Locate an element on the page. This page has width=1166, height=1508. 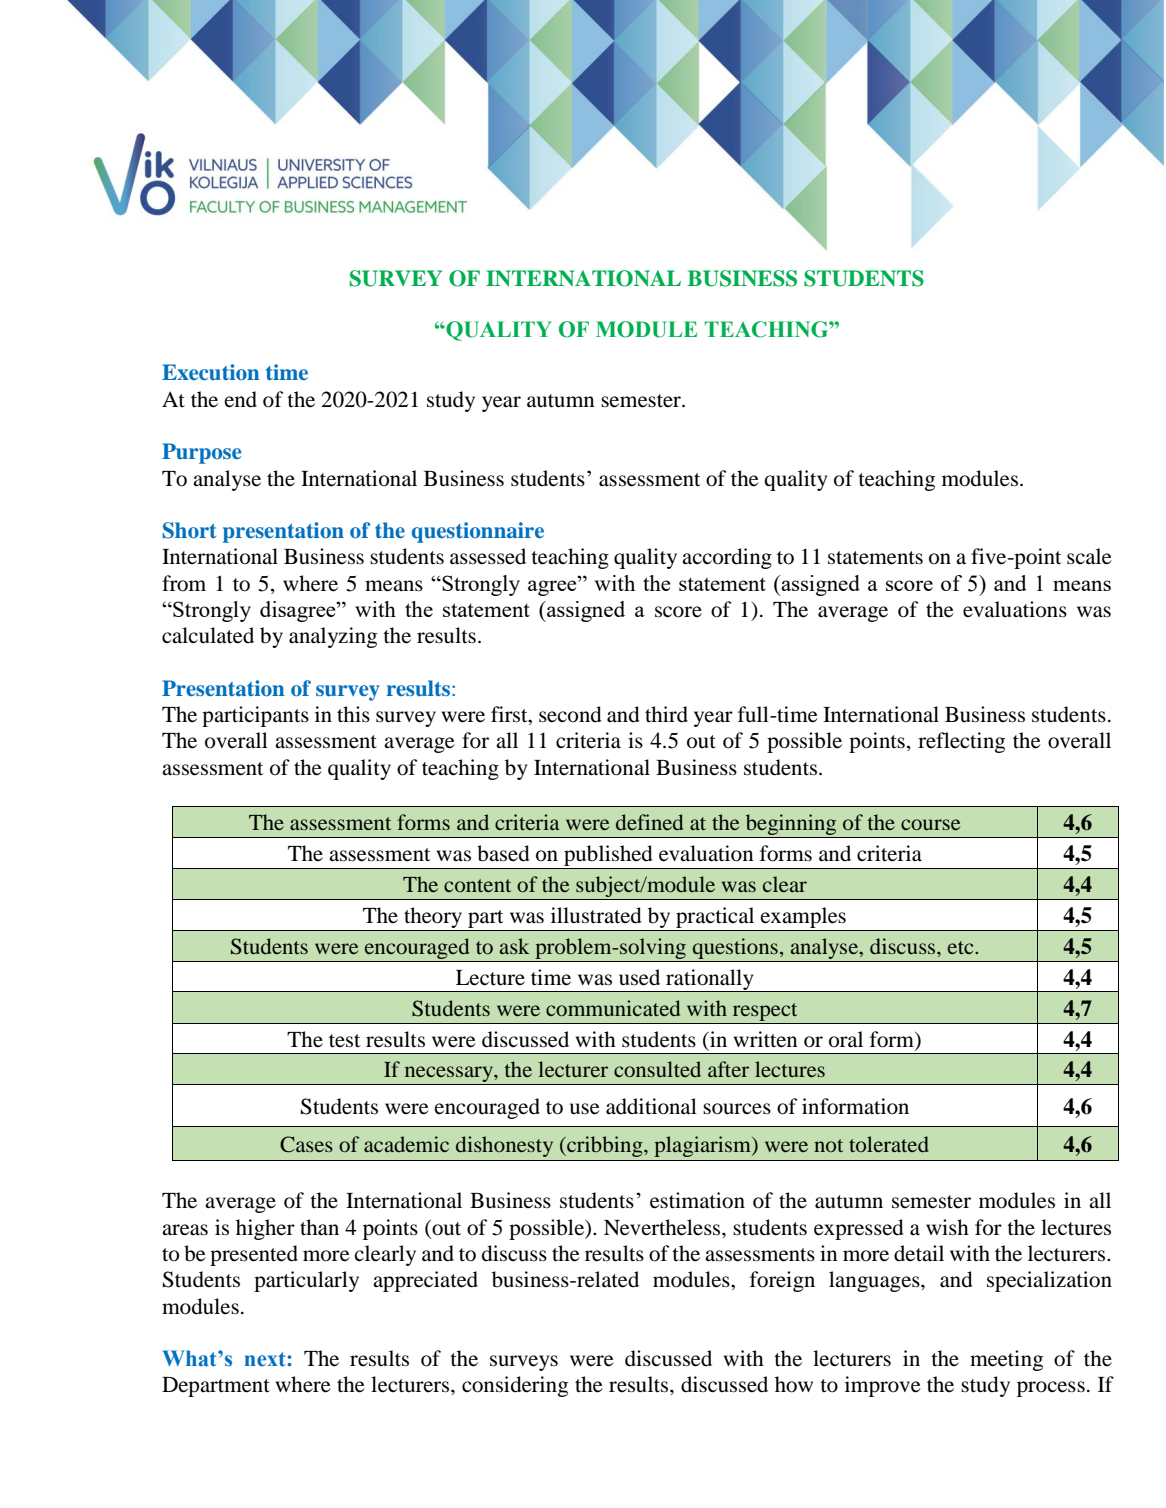
meeting is located at coordinates (1006, 1360).
